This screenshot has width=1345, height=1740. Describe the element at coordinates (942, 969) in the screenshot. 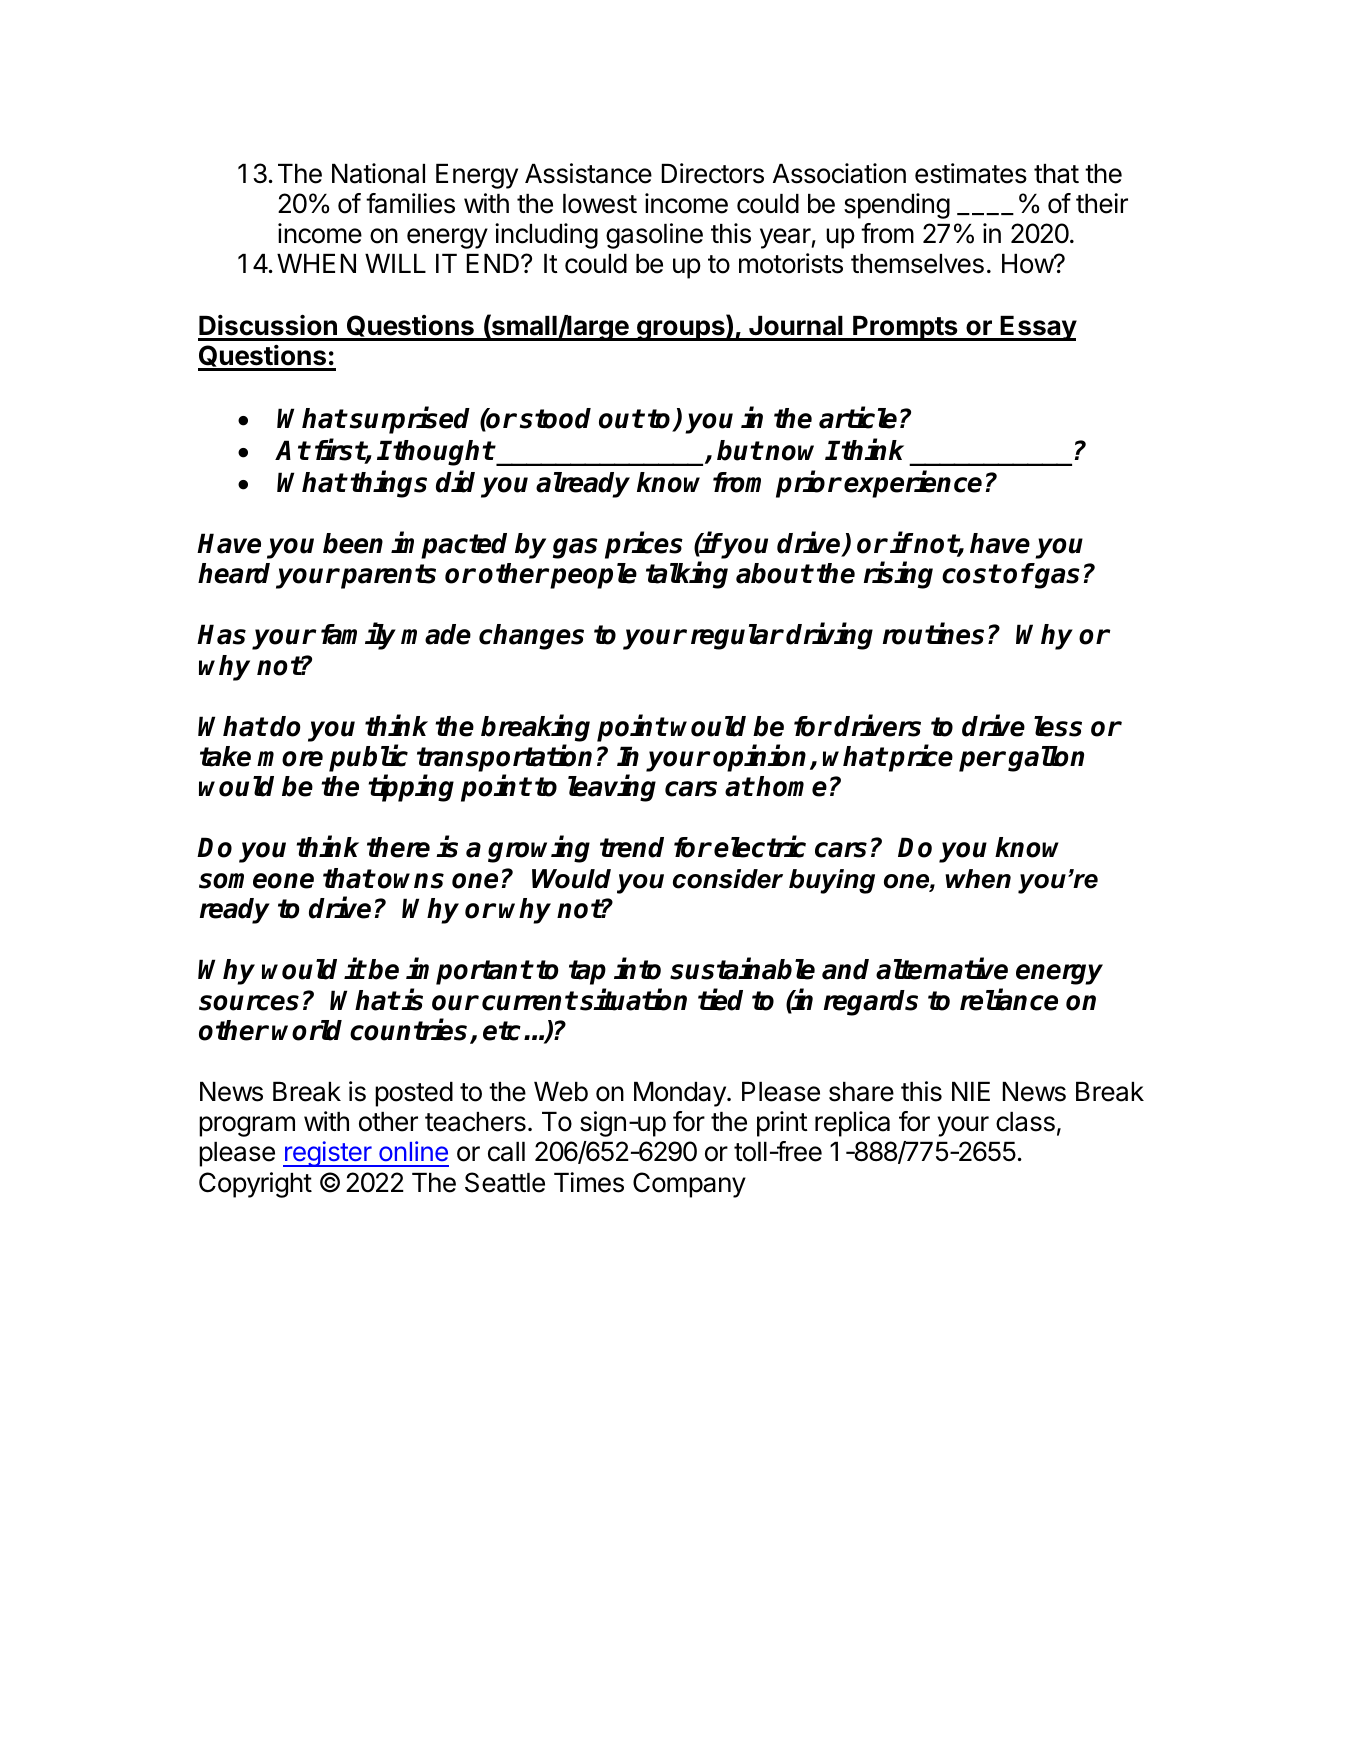

I see `alternative` at that location.
